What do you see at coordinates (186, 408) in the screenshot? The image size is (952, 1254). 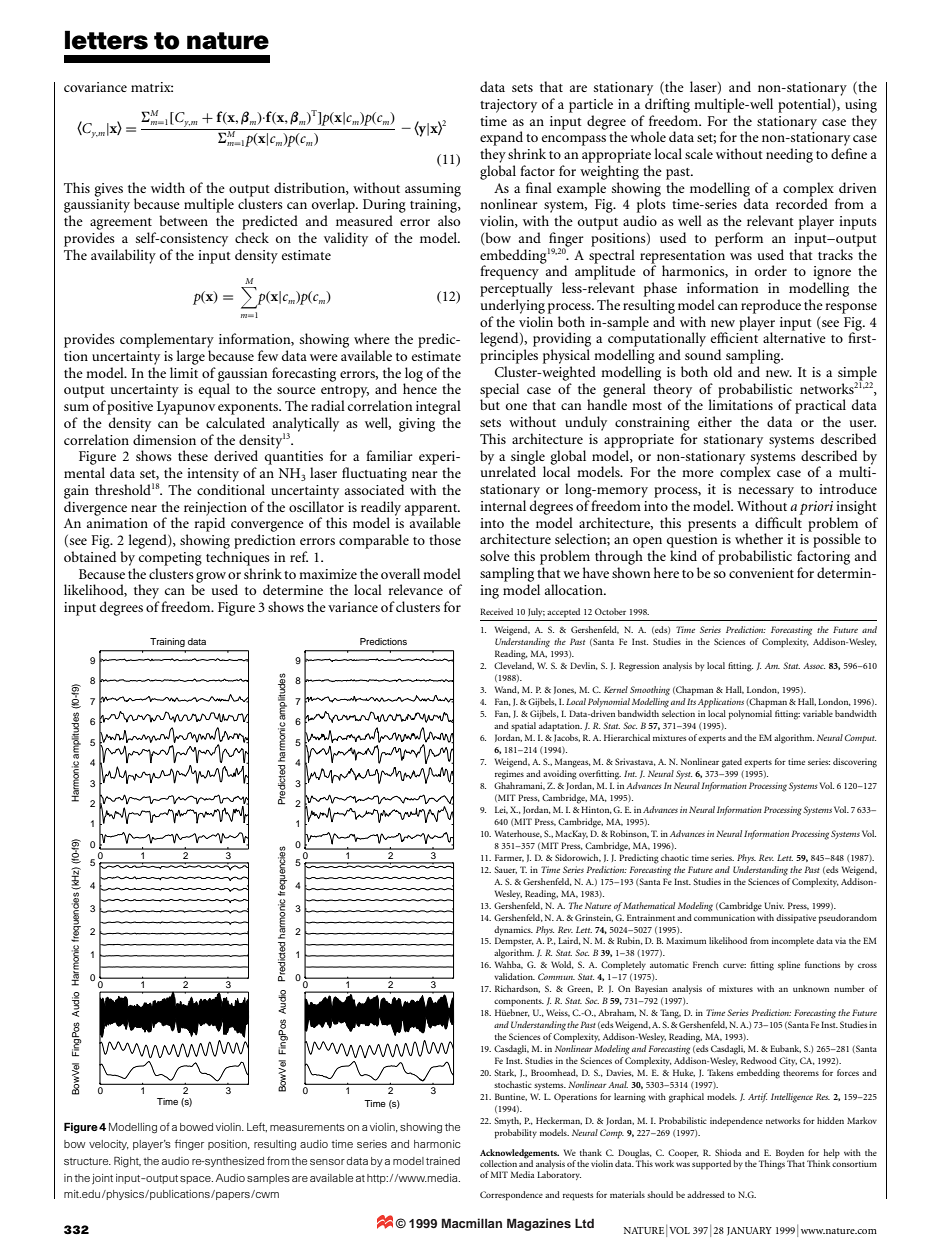 I see `Lyapunov` at bounding box center [186, 408].
